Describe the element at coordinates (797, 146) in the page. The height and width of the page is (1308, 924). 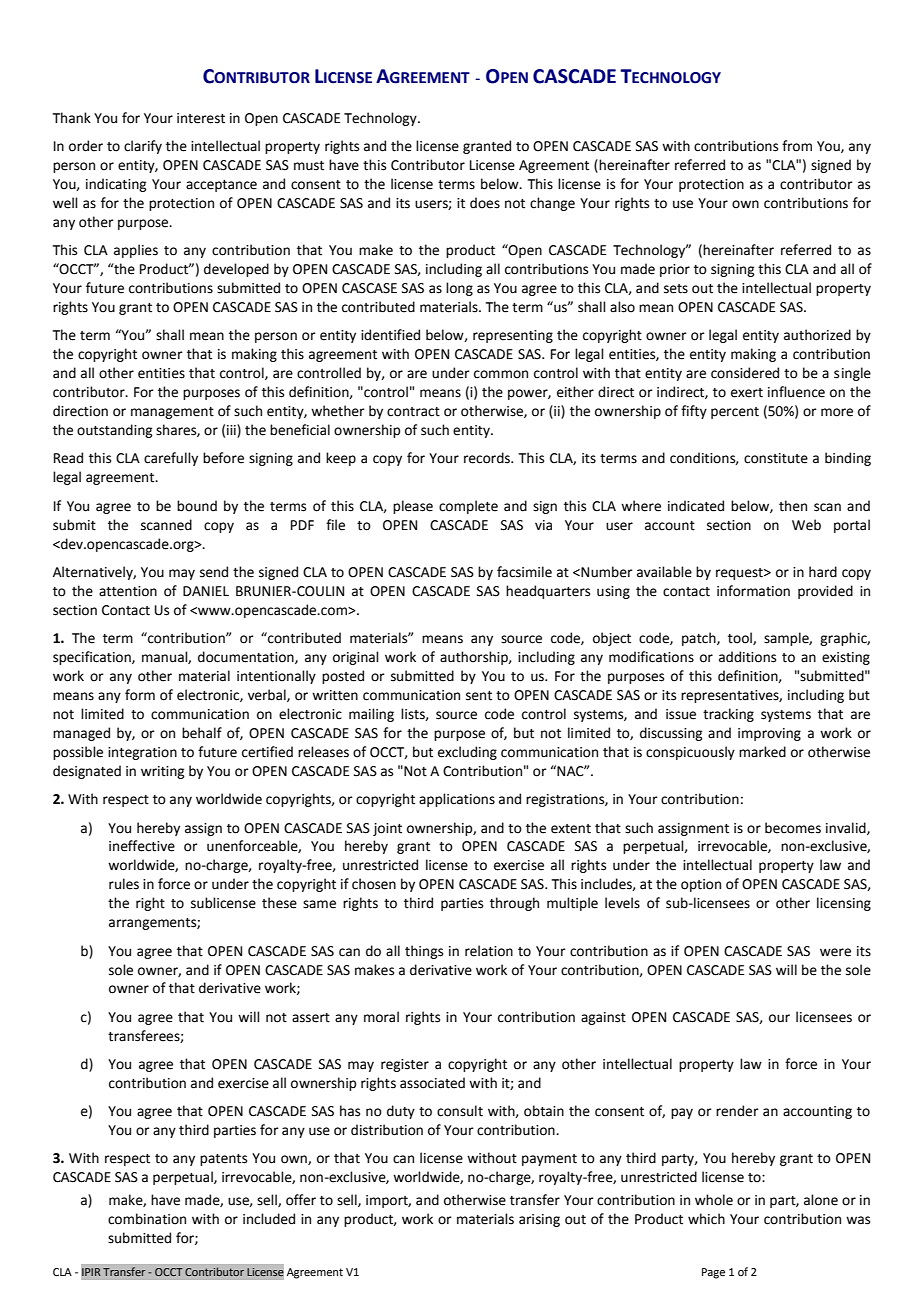
I see `from` at that location.
